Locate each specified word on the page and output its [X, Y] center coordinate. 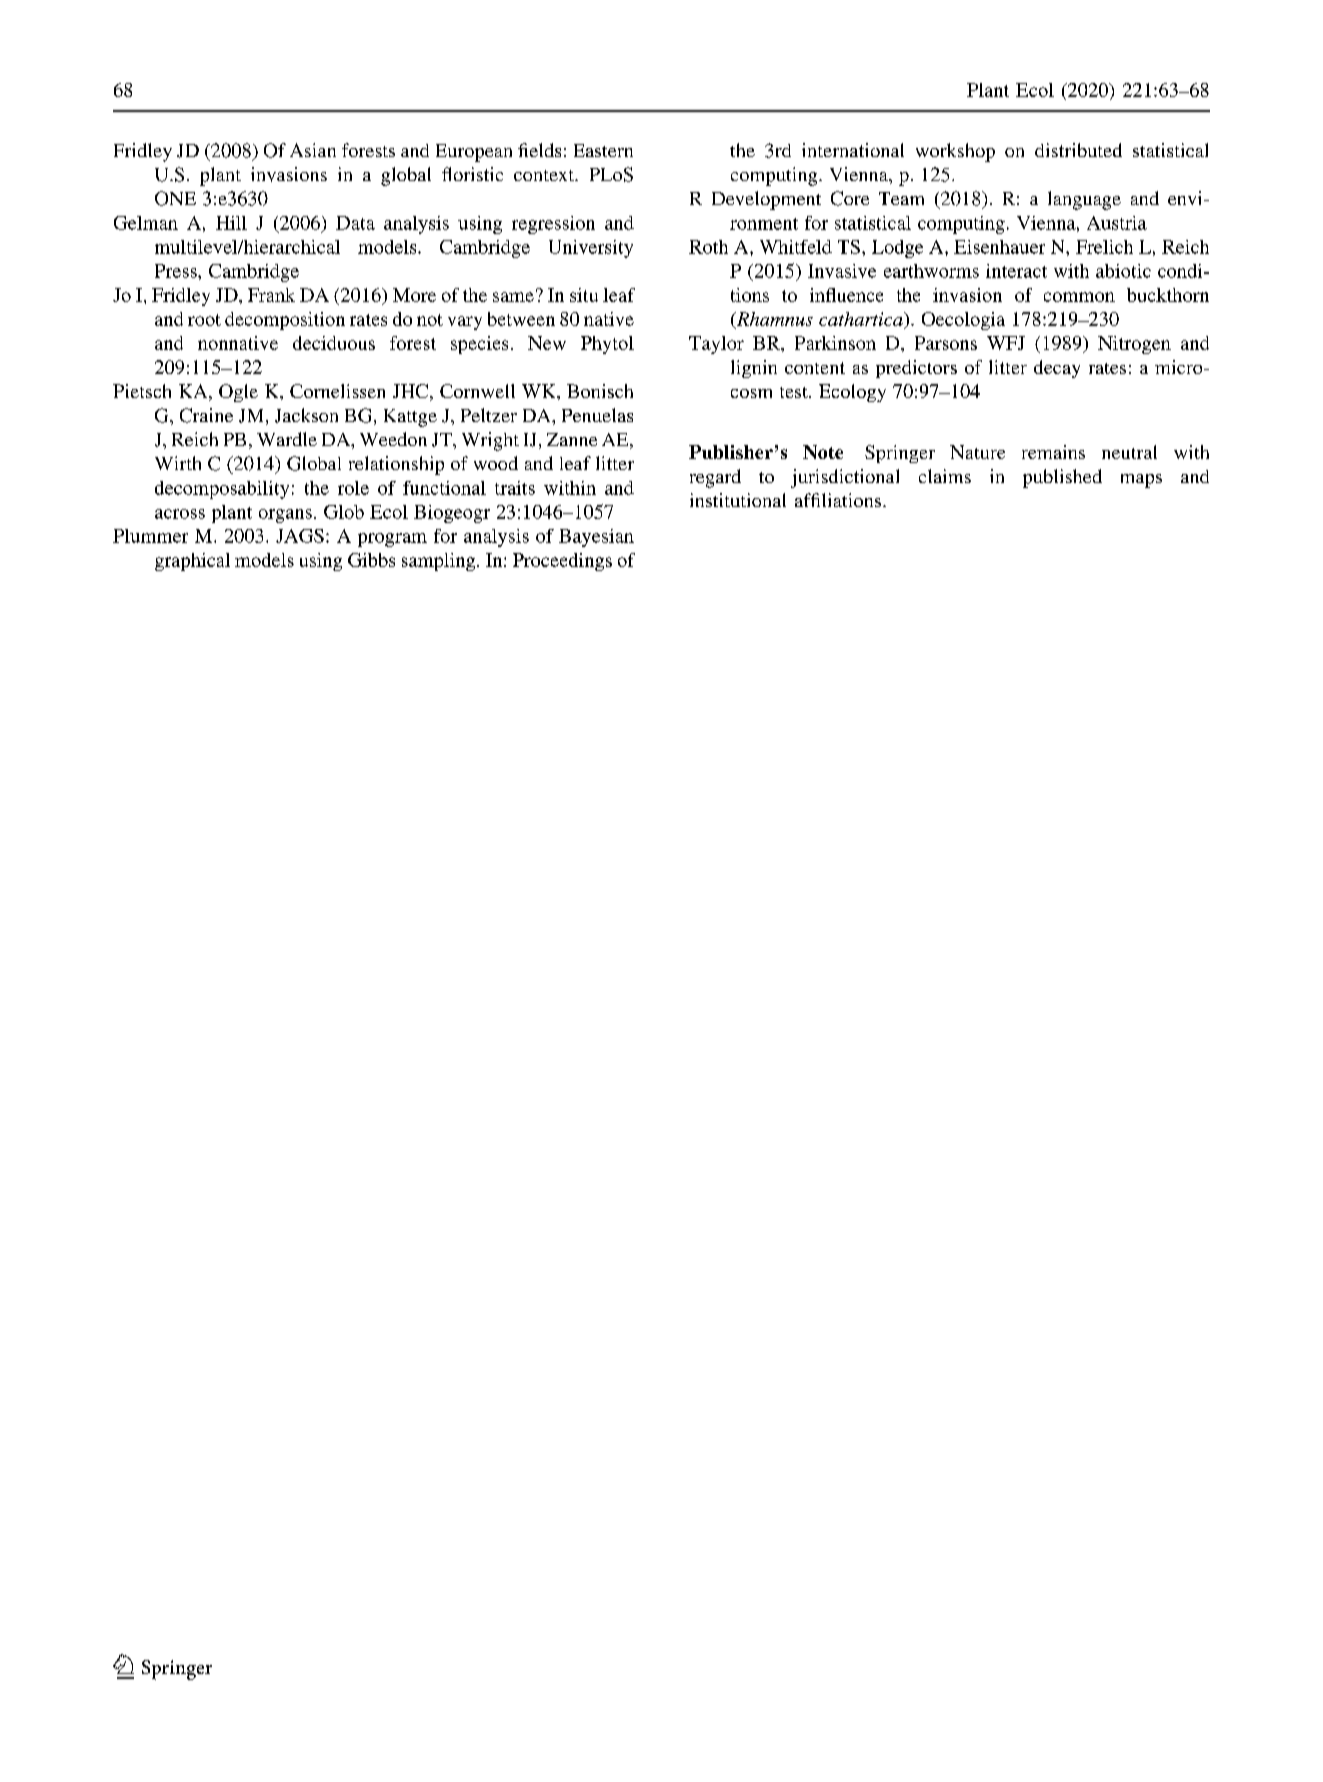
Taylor [716, 345]
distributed [1078, 150]
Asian [313, 150]
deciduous [334, 343]
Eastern [603, 150]
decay [1057, 369]
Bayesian [596, 538]
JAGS [300, 536]
